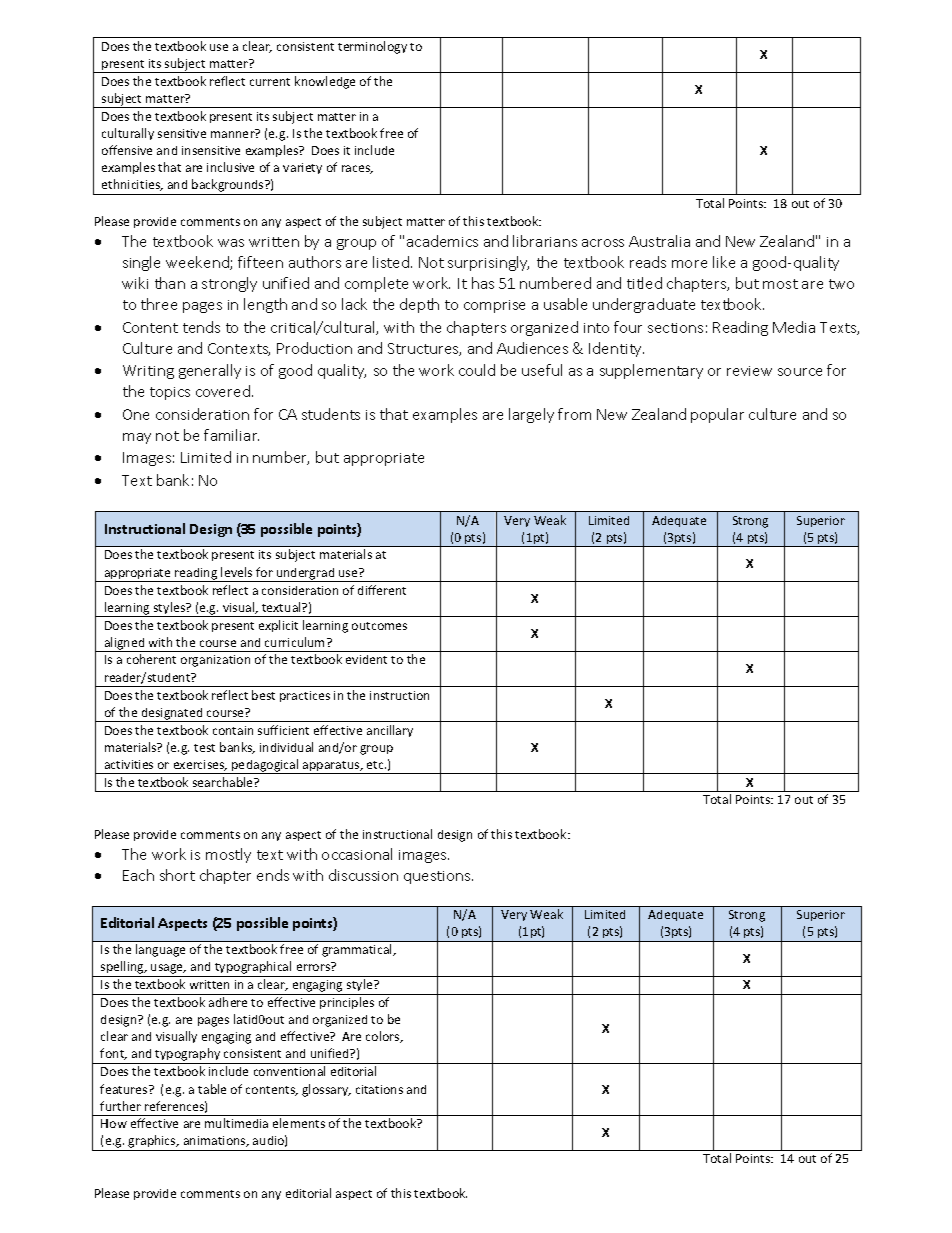  What do you see at coordinates (210, 371) in the image?
I see `generally` at bounding box center [210, 371].
